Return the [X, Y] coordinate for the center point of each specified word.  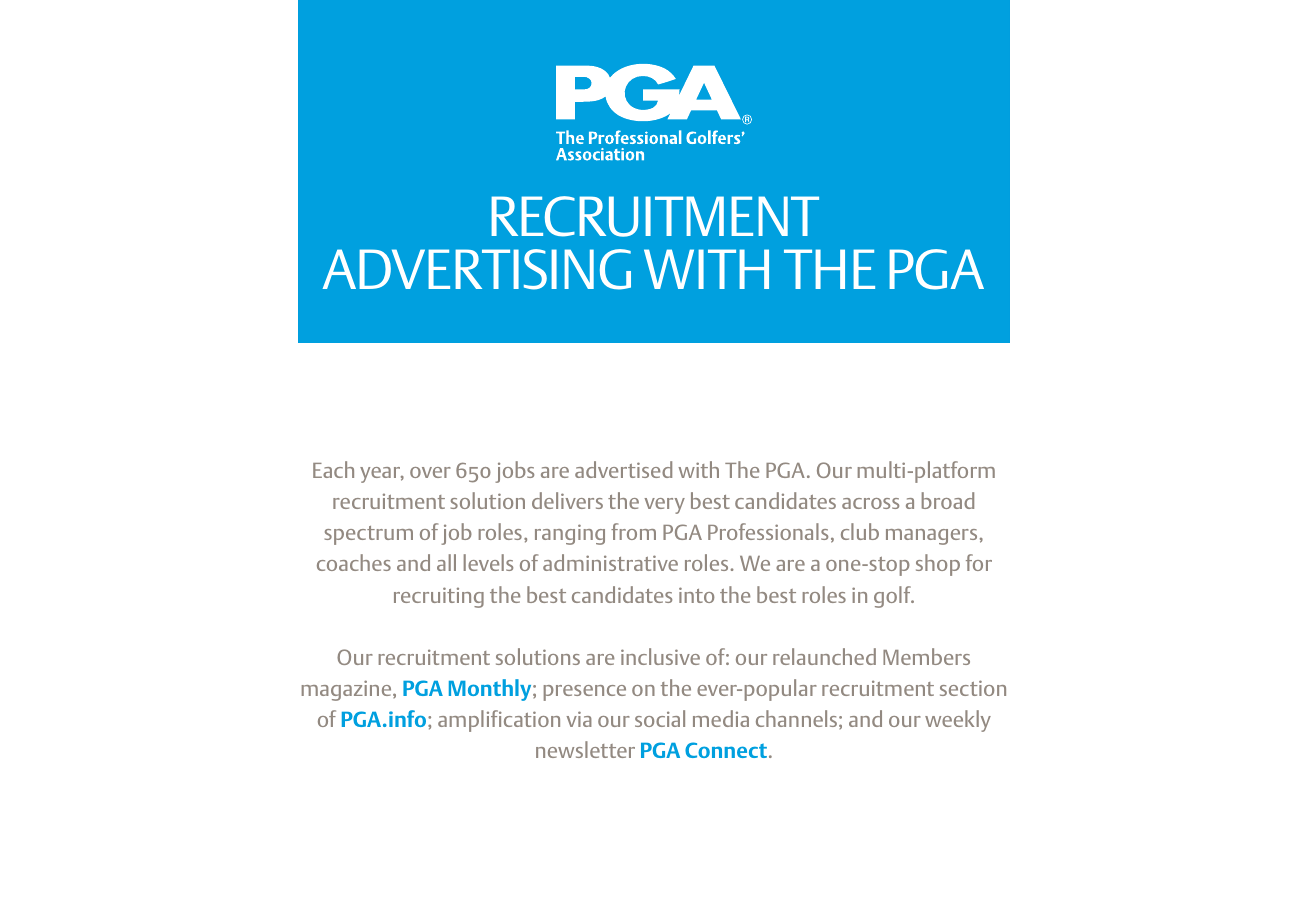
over [430, 472]
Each [333, 469]
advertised [623, 469]
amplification [499, 721]
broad [948, 500]
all [446, 562]
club [860, 531]
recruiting [439, 597]
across [870, 503]
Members [926, 656]
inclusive [660, 656]
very [664, 506]
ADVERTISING [477, 269]
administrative [610, 562]
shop [938, 565]
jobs [514, 472]
